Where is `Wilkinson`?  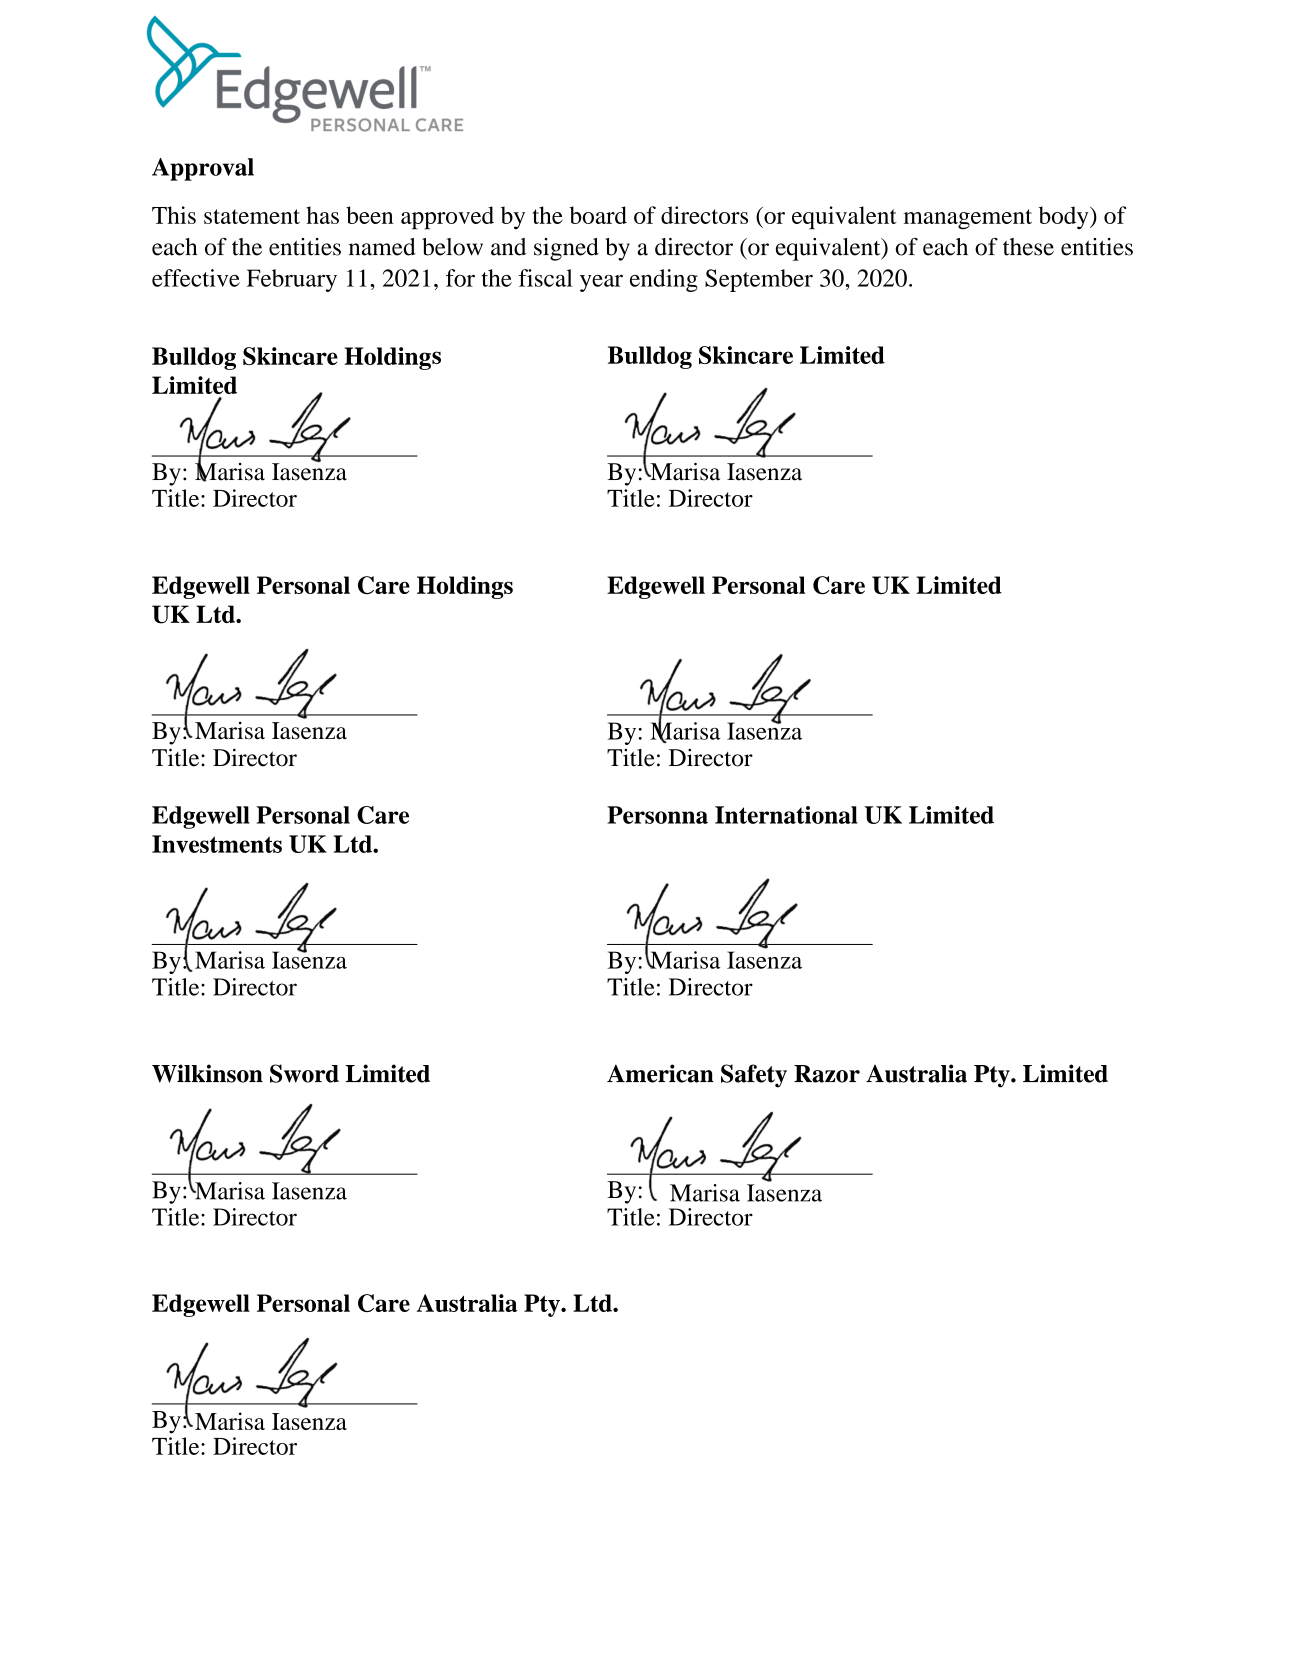
Wilkinson is located at coordinates (207, 1073).
